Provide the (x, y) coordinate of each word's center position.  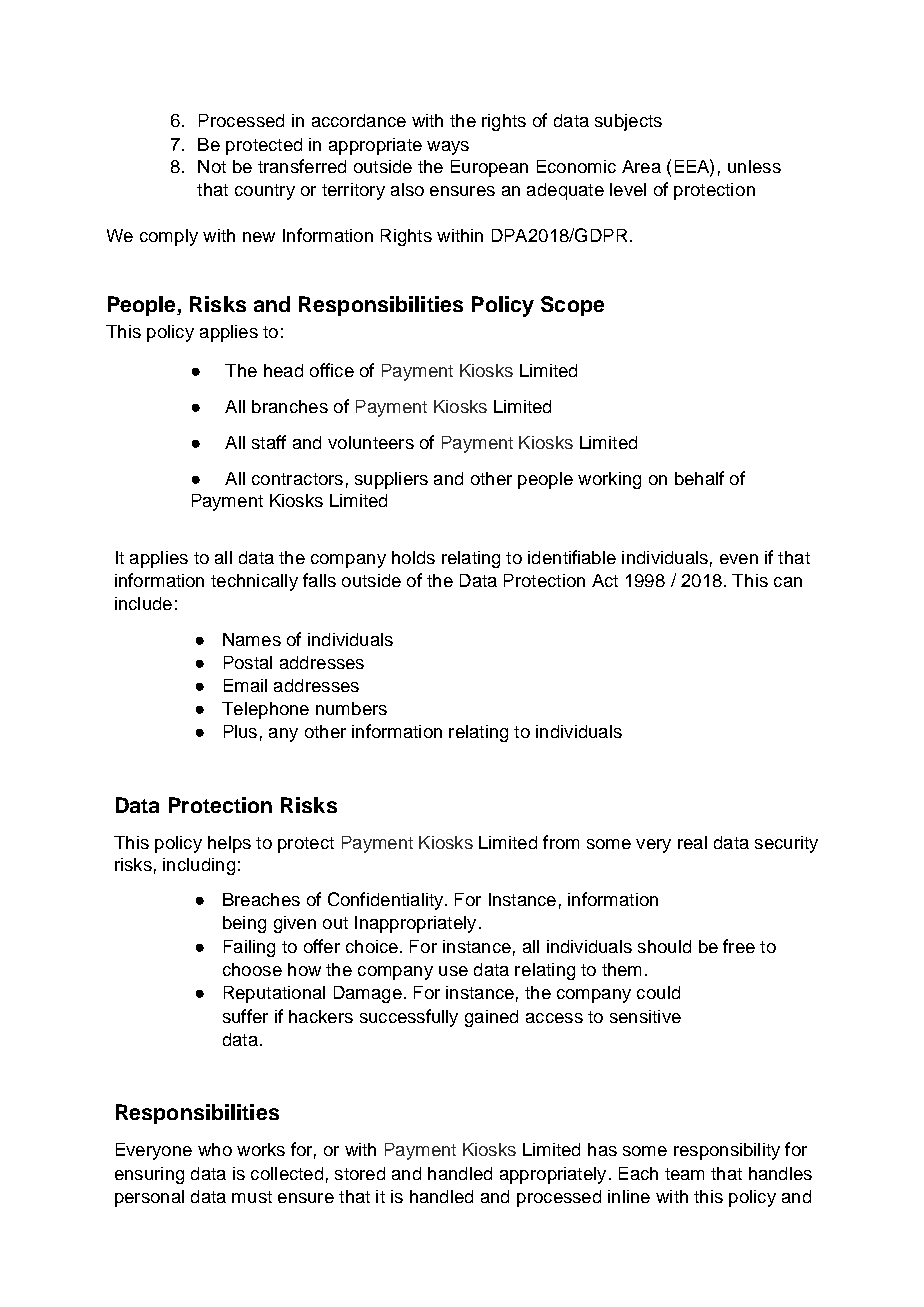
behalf (699, 478)
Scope (572, 306)
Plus (240, 731)
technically (254, 582)
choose (252, 969)
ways (448, 148)
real (692, 842)
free (739, 946)
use (453, 971)
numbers (351, 708)
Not (212, 166)
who (215, 1149)
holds (413, 557)
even (739, 559)
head (283, 370)
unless (754, 166)
